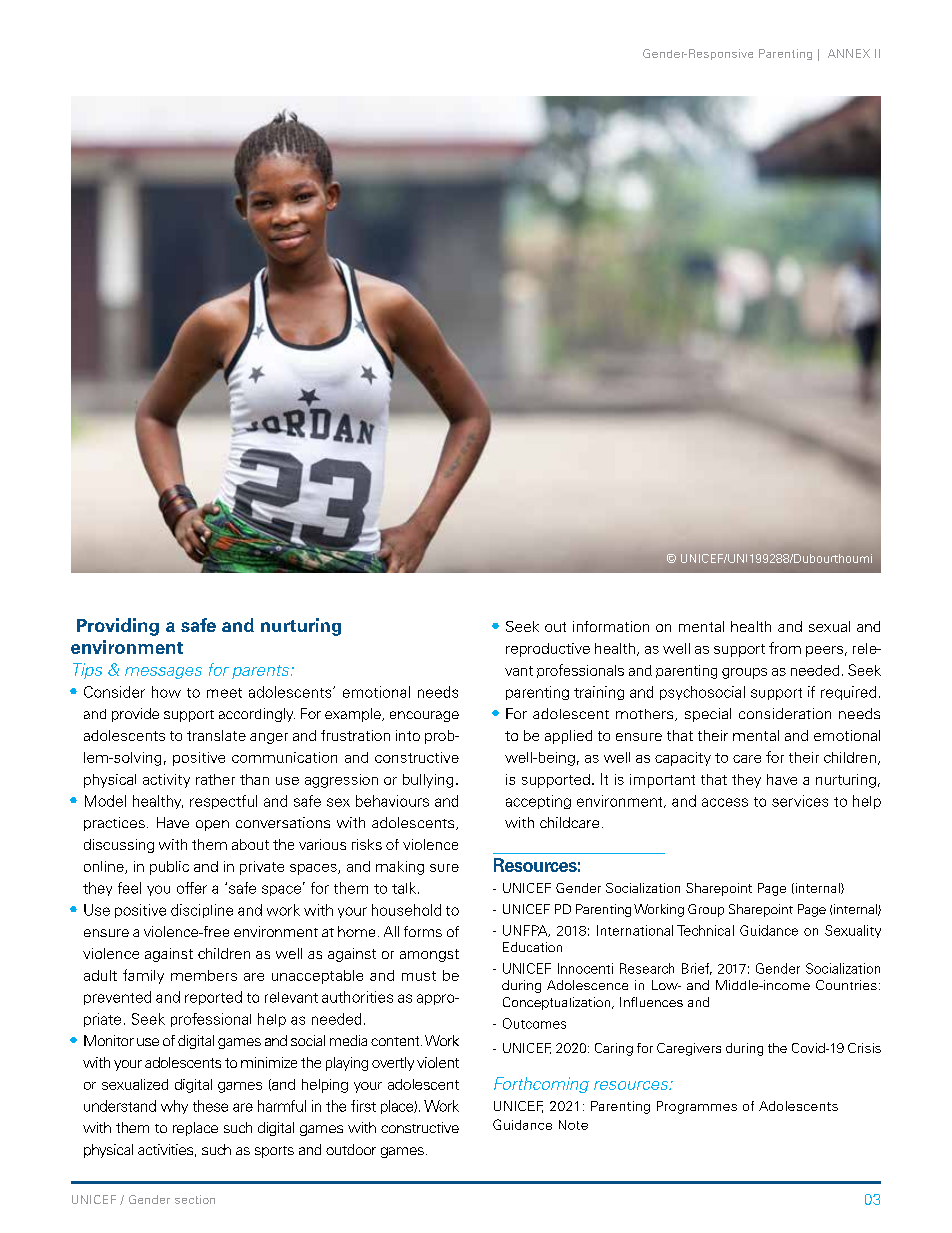 Image resolution: width=952 pixels, height=1233 pixels. I want to click on information, so click(611, 626).
